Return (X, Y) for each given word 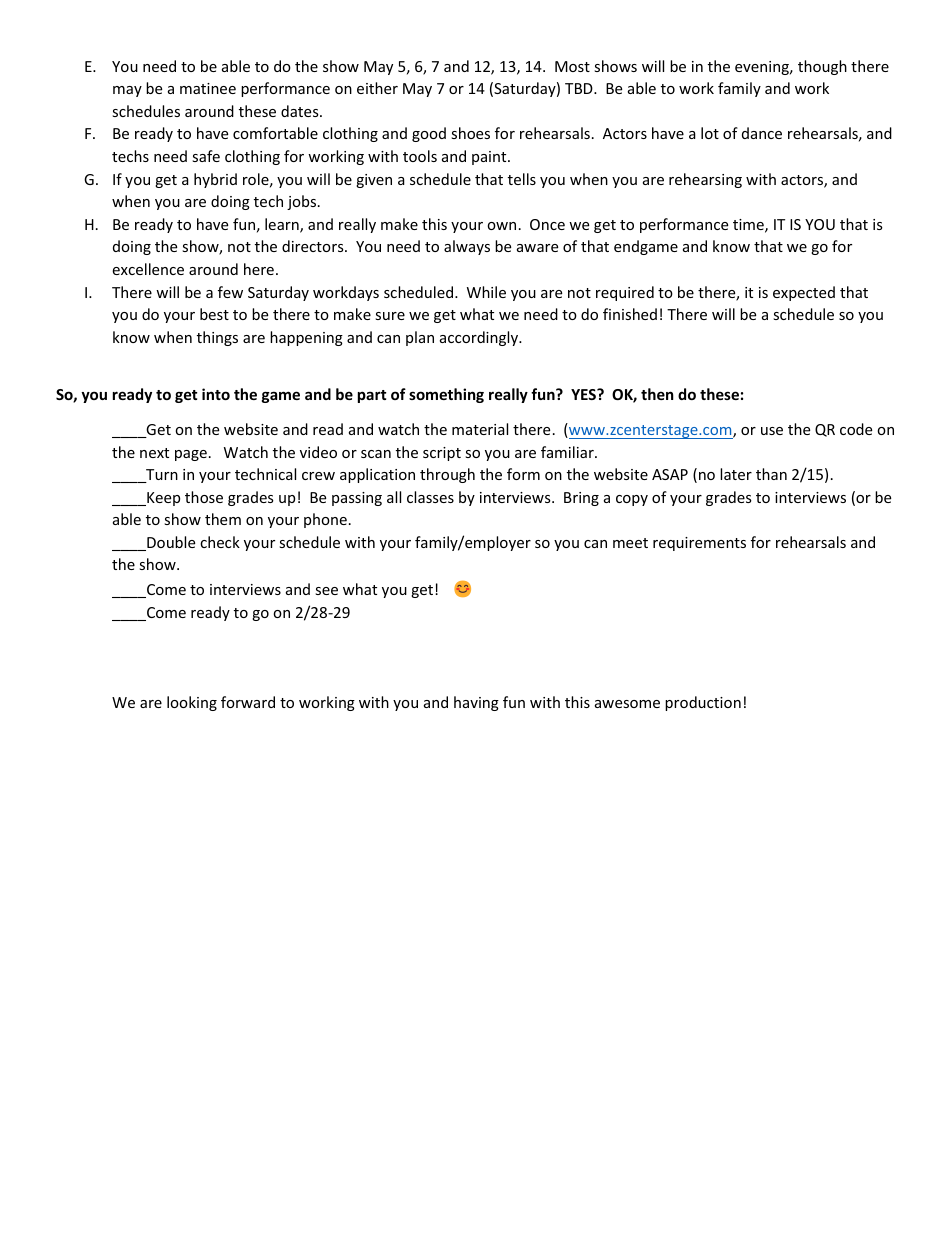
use (772, 431)
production (703, 703)
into (216, 394)
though (822, 67)
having (476, 703)
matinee (208, 88)
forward (248, 702)
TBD (580, 88)
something (446, 395)
